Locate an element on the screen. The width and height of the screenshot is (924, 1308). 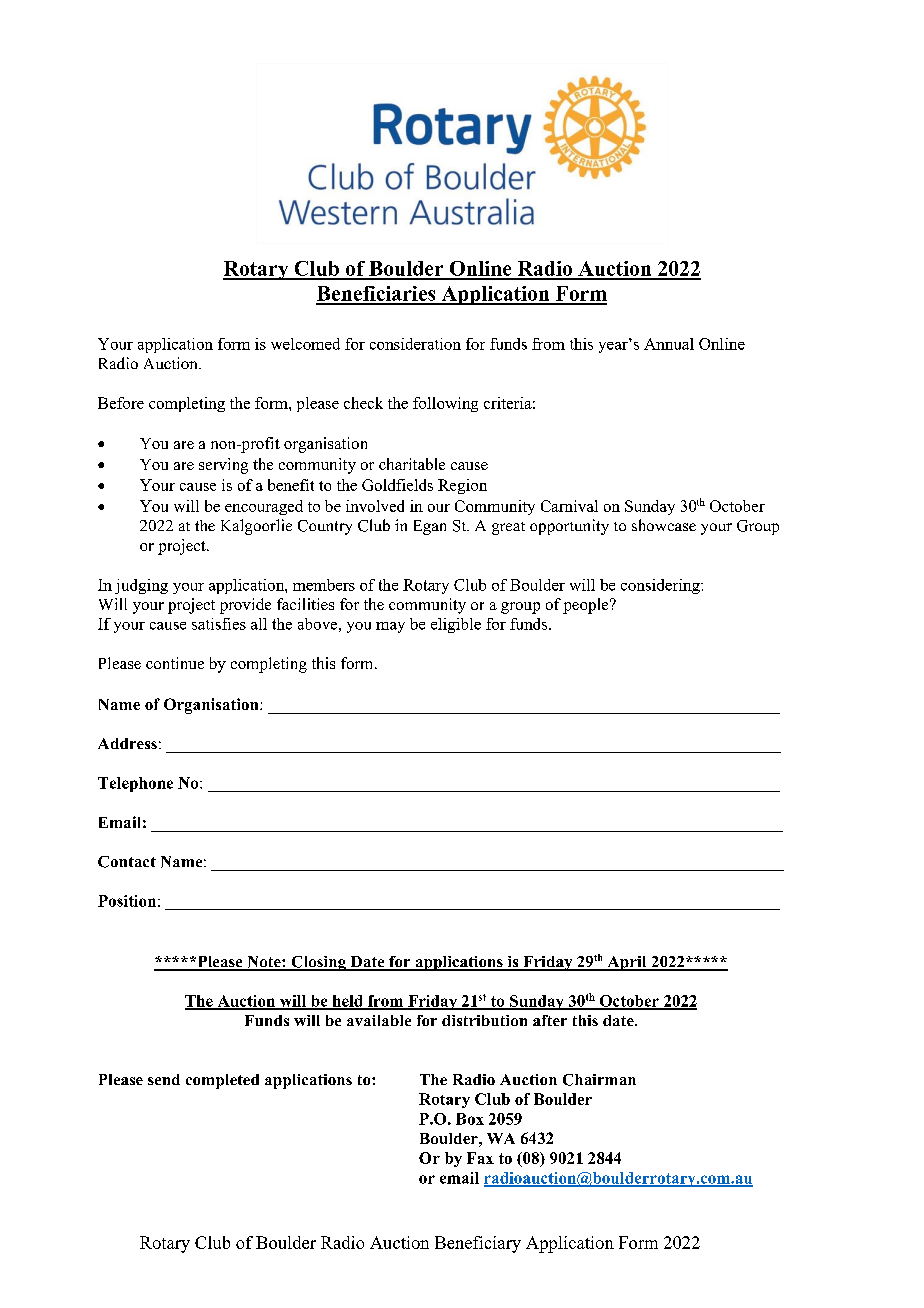
Note is located at coordinates (264, 963).
